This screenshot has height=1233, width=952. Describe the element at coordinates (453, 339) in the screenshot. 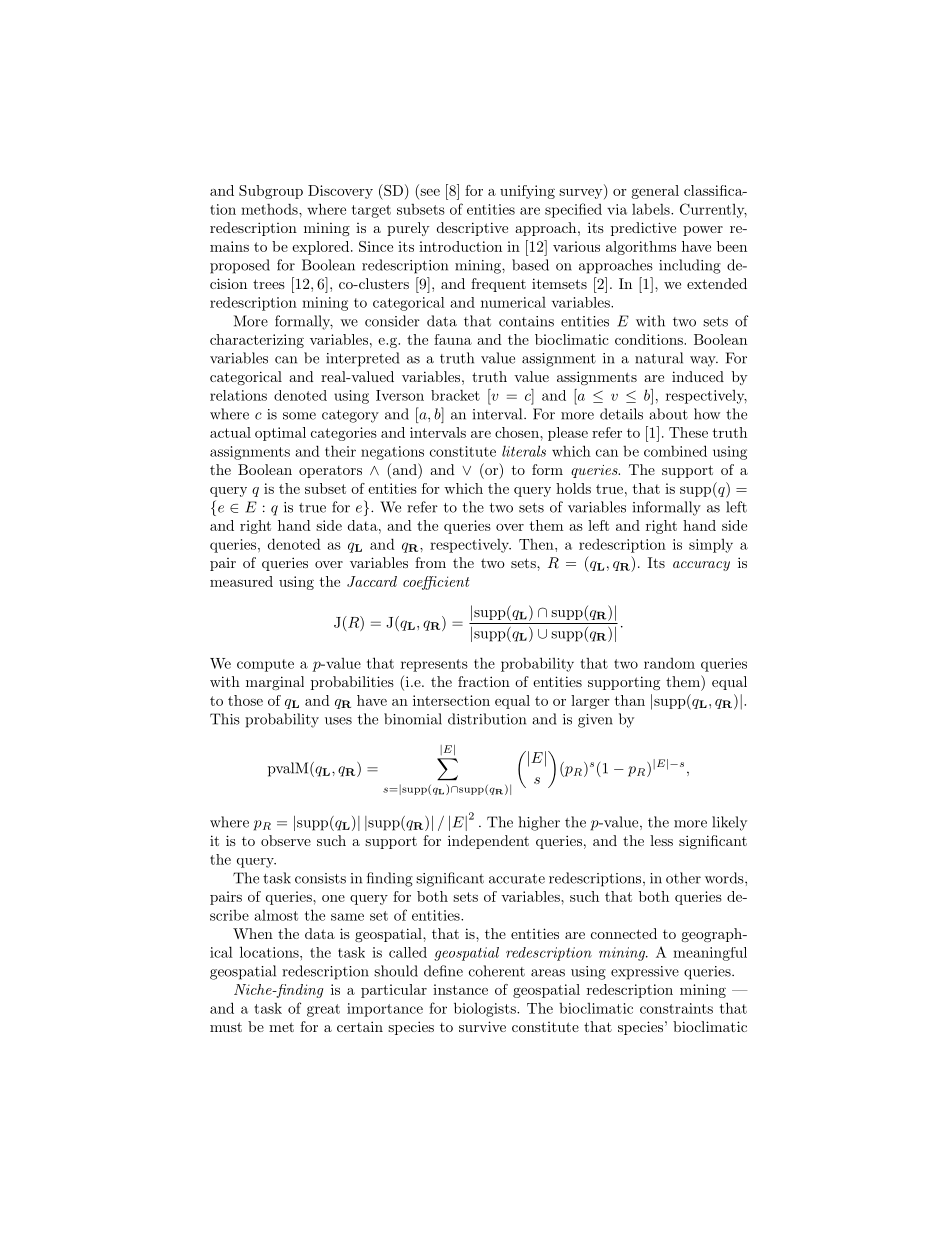

I see `fauna` at that location.
